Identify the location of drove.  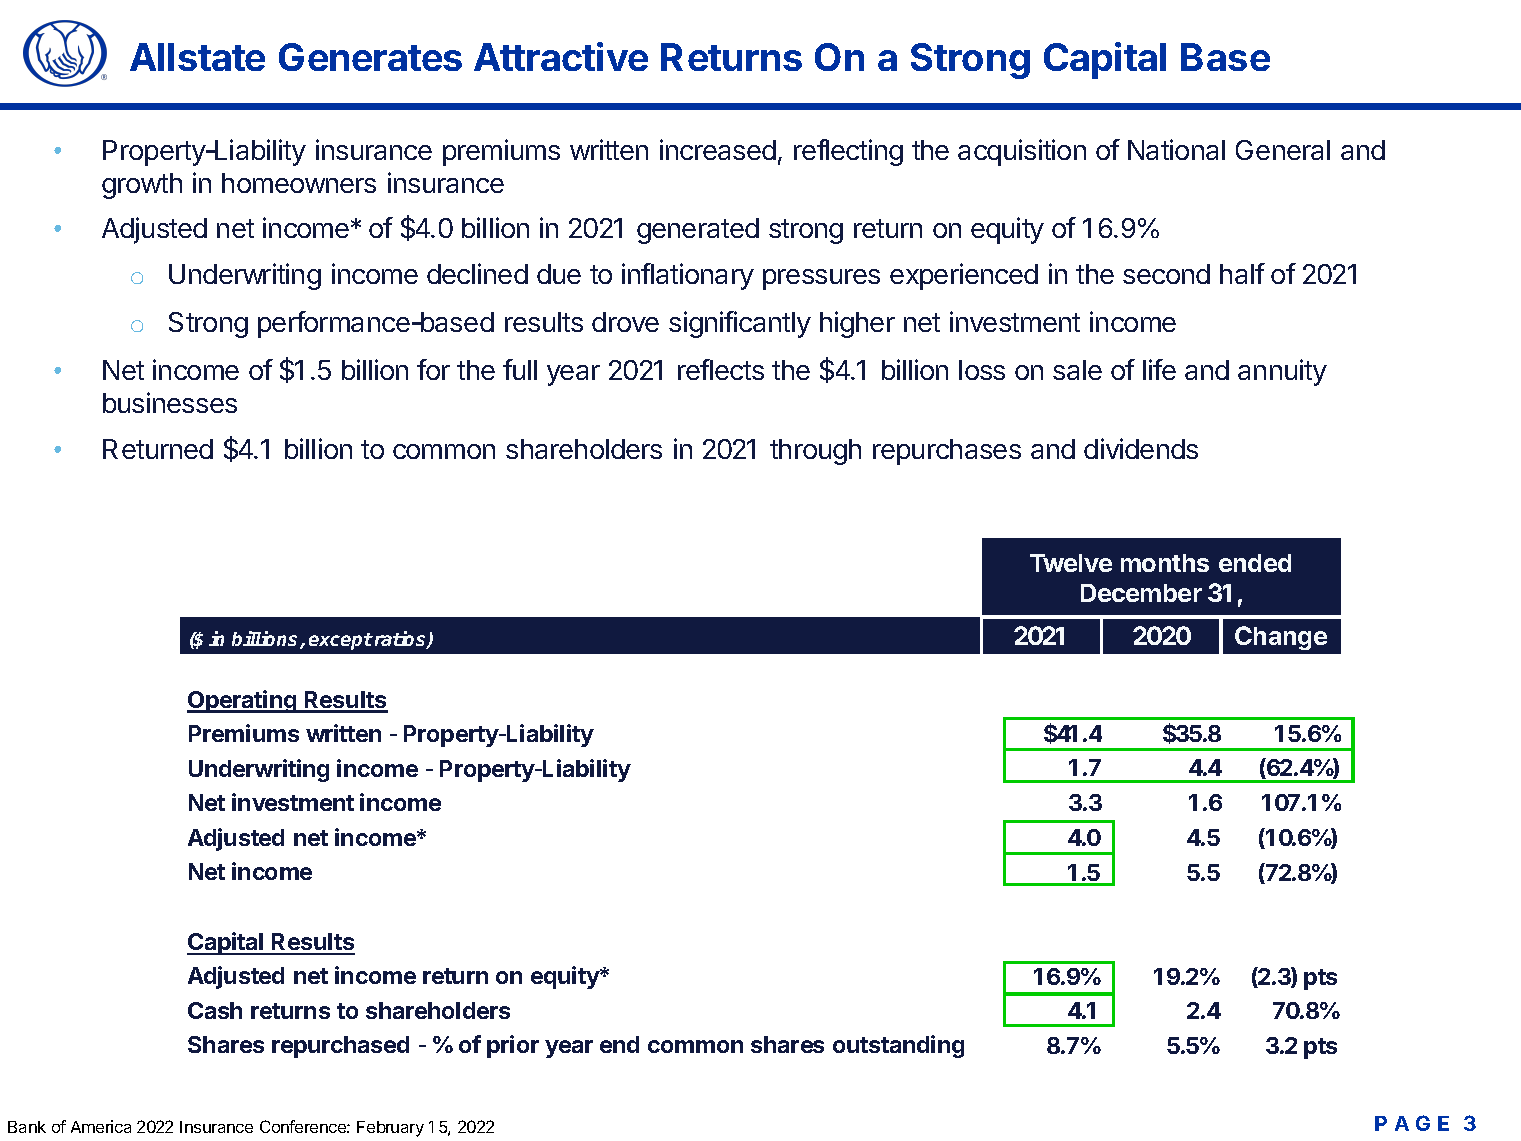
(625, 322).
